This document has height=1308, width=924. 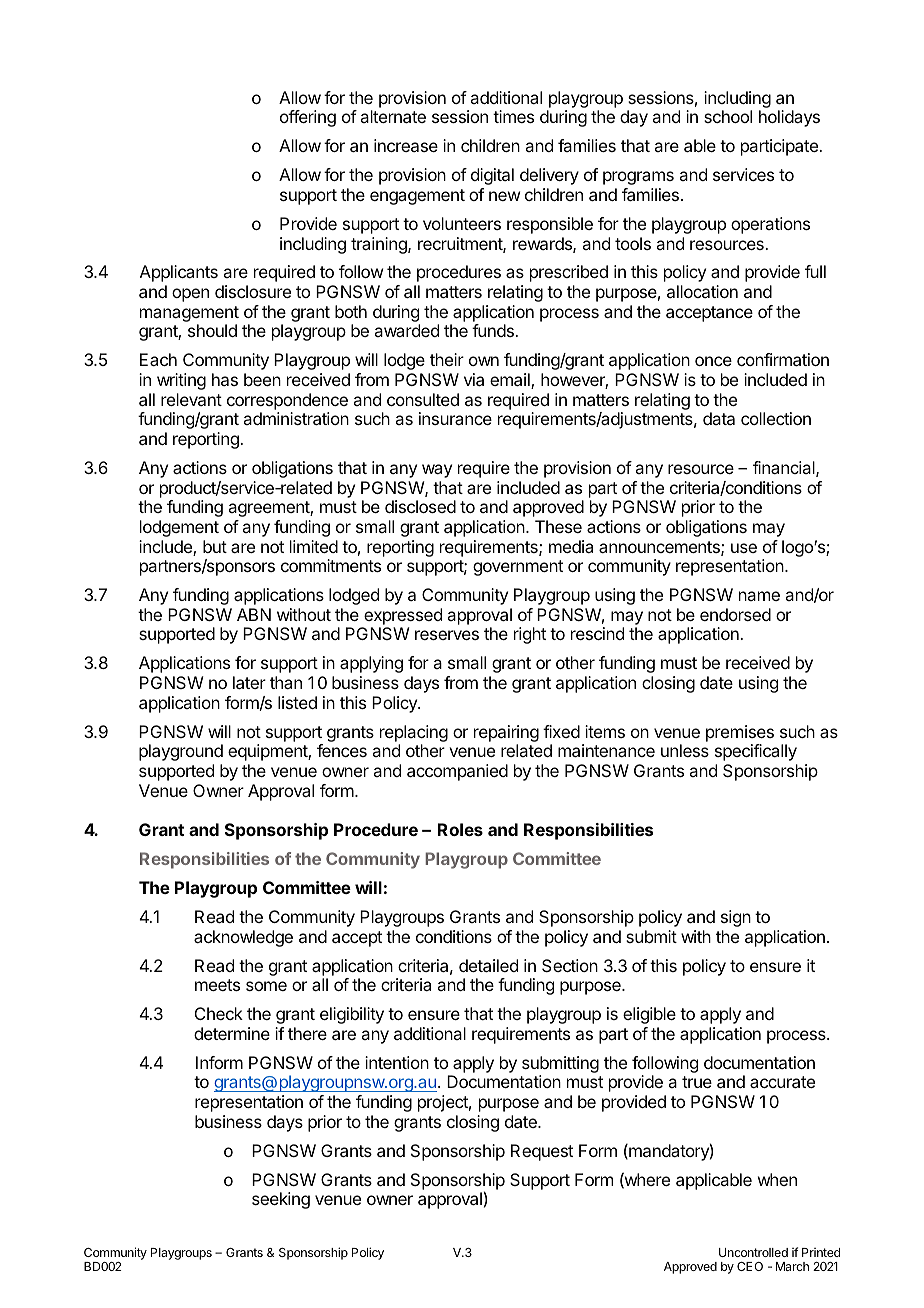 What do you see at coordinates (281, 1200) in the document?
I see `seeking` at bounding box center [281, 1200].
